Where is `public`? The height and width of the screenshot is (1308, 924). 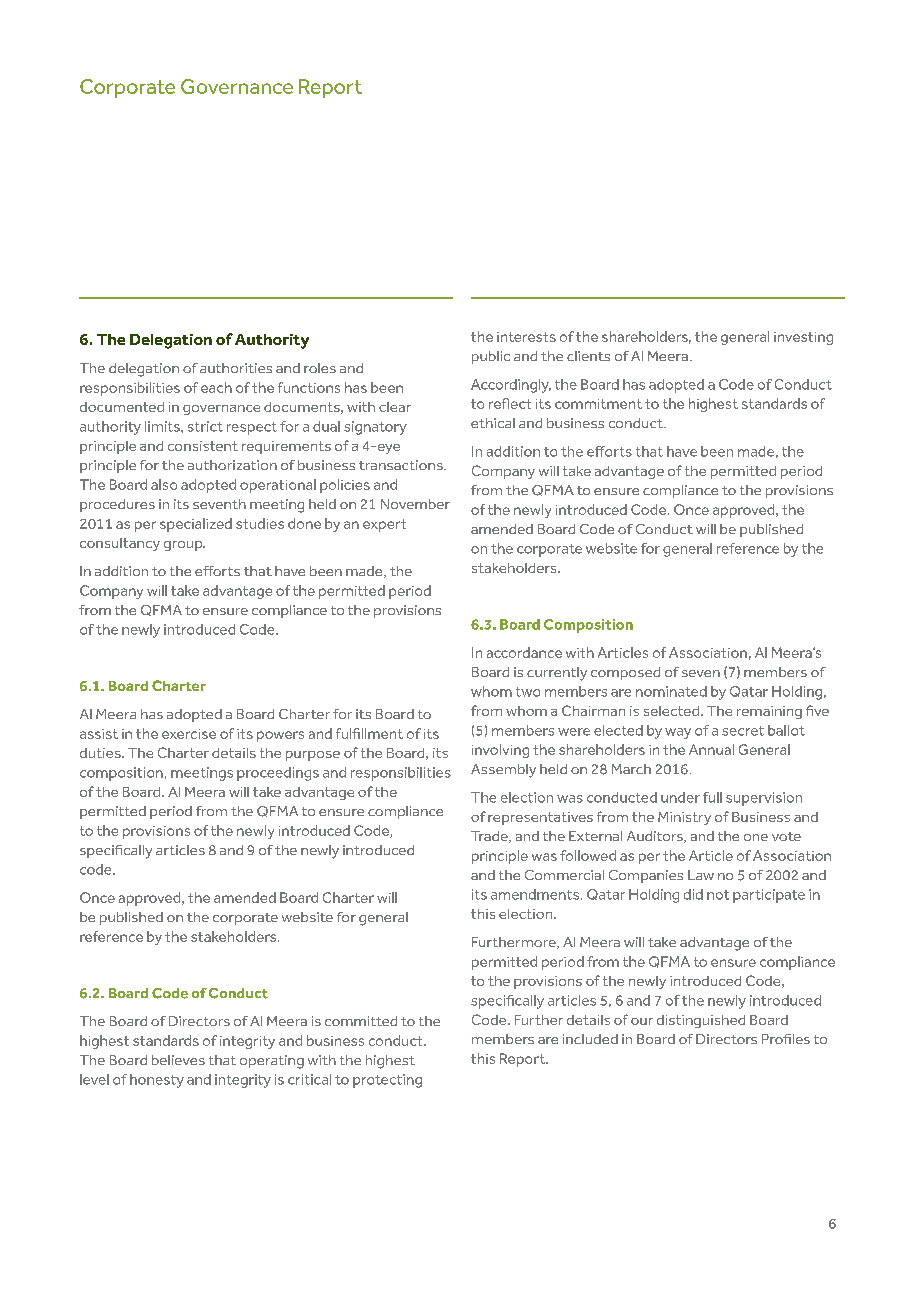 public is located at coordinates (491, 357).
